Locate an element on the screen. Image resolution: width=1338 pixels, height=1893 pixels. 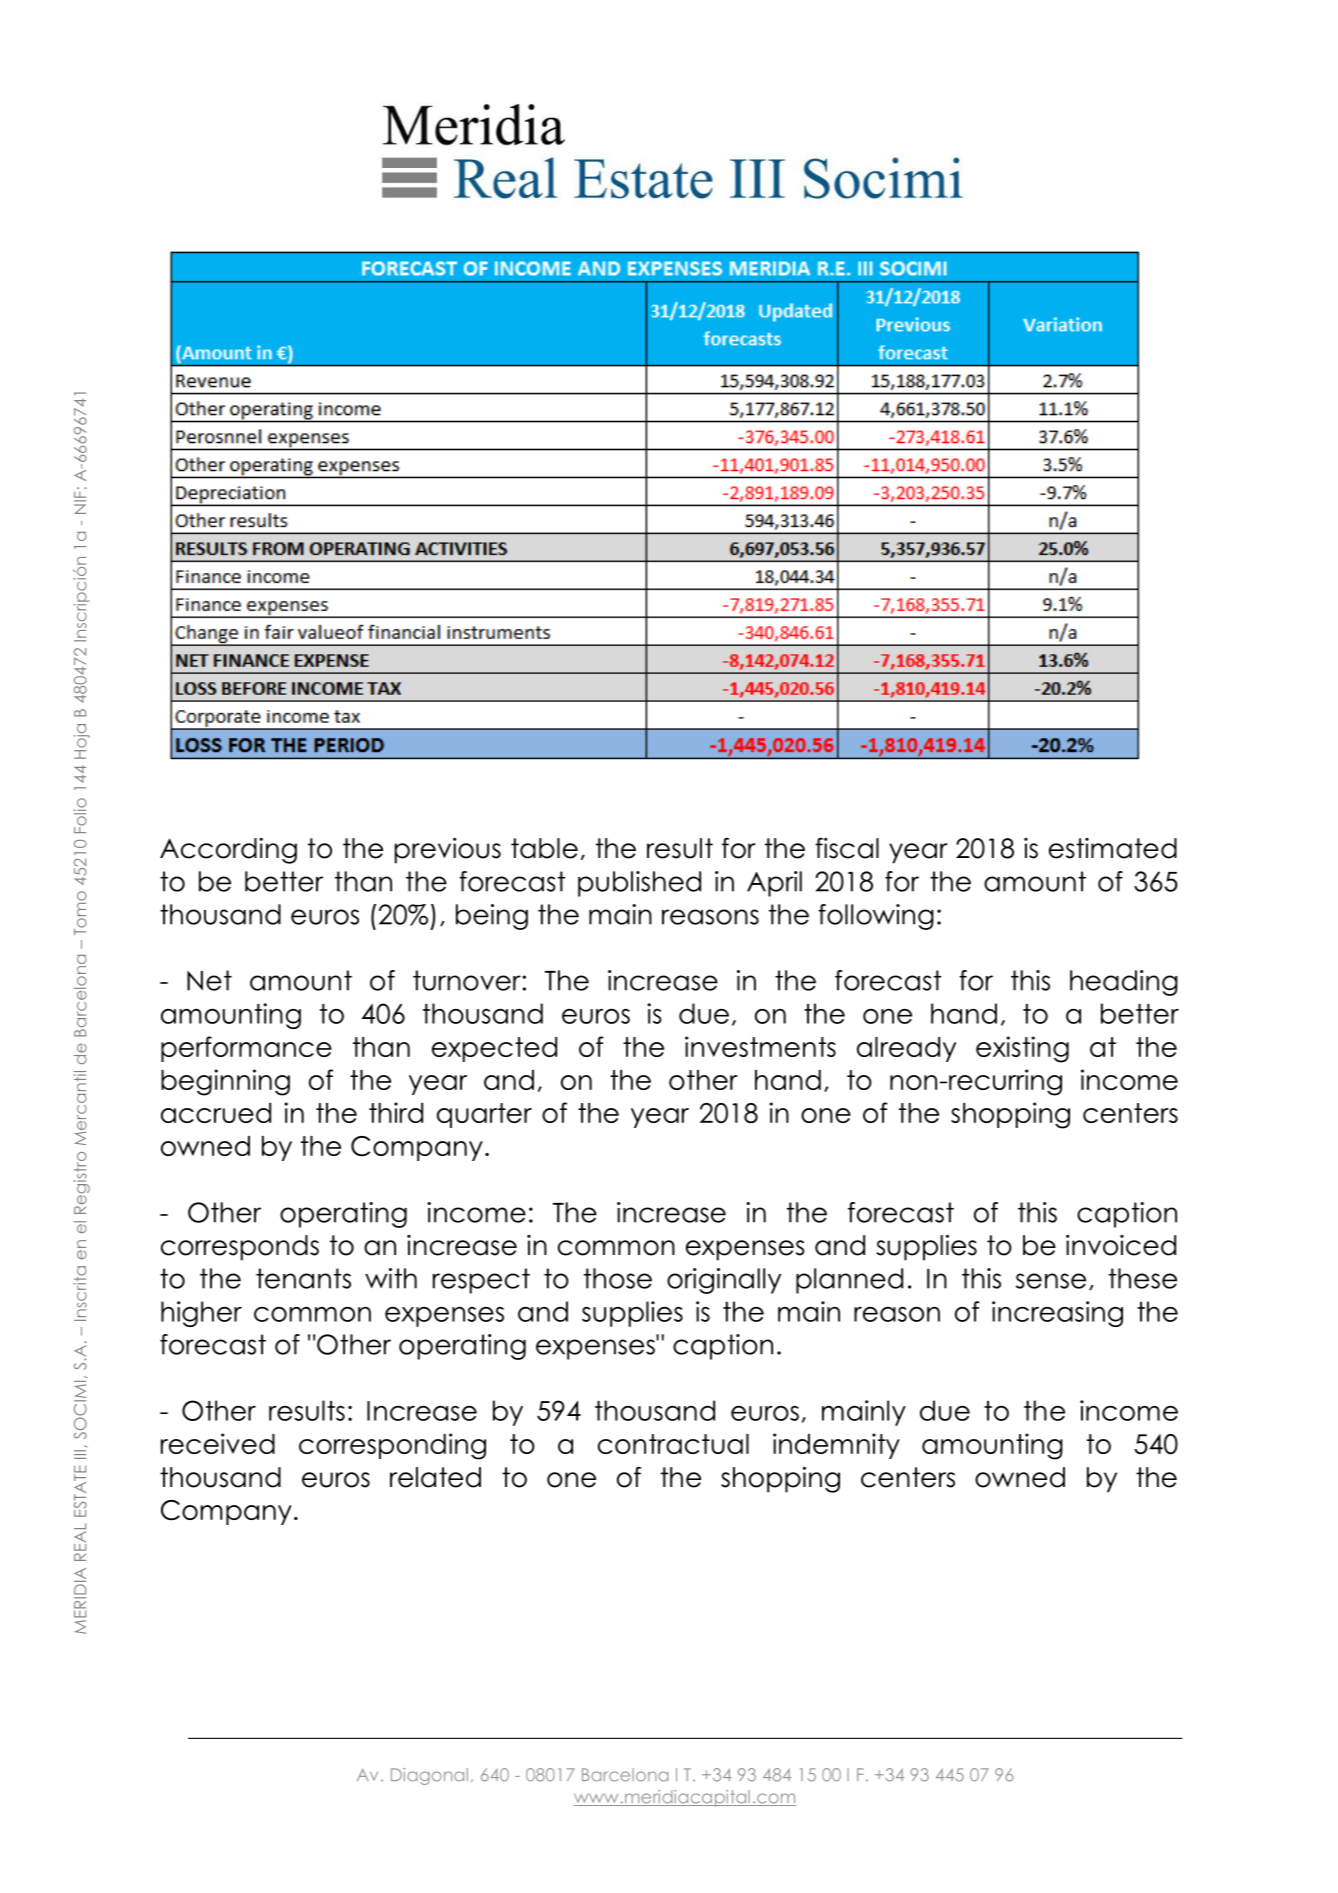
corresponding is located at coordinates (392, 1446).
